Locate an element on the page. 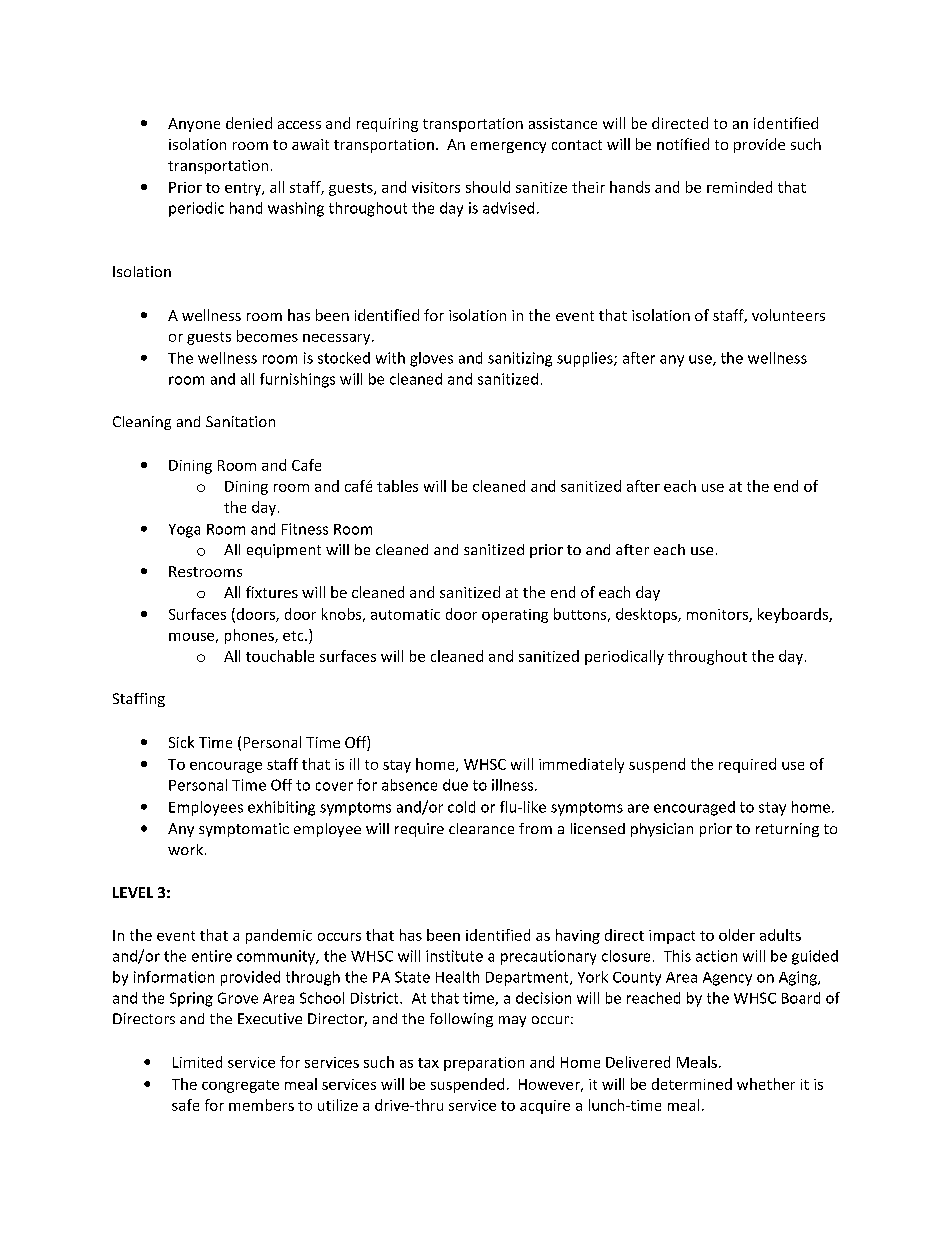 The width and height of the document is (952, 1233). monitors is located at coordinates (718, 615).
